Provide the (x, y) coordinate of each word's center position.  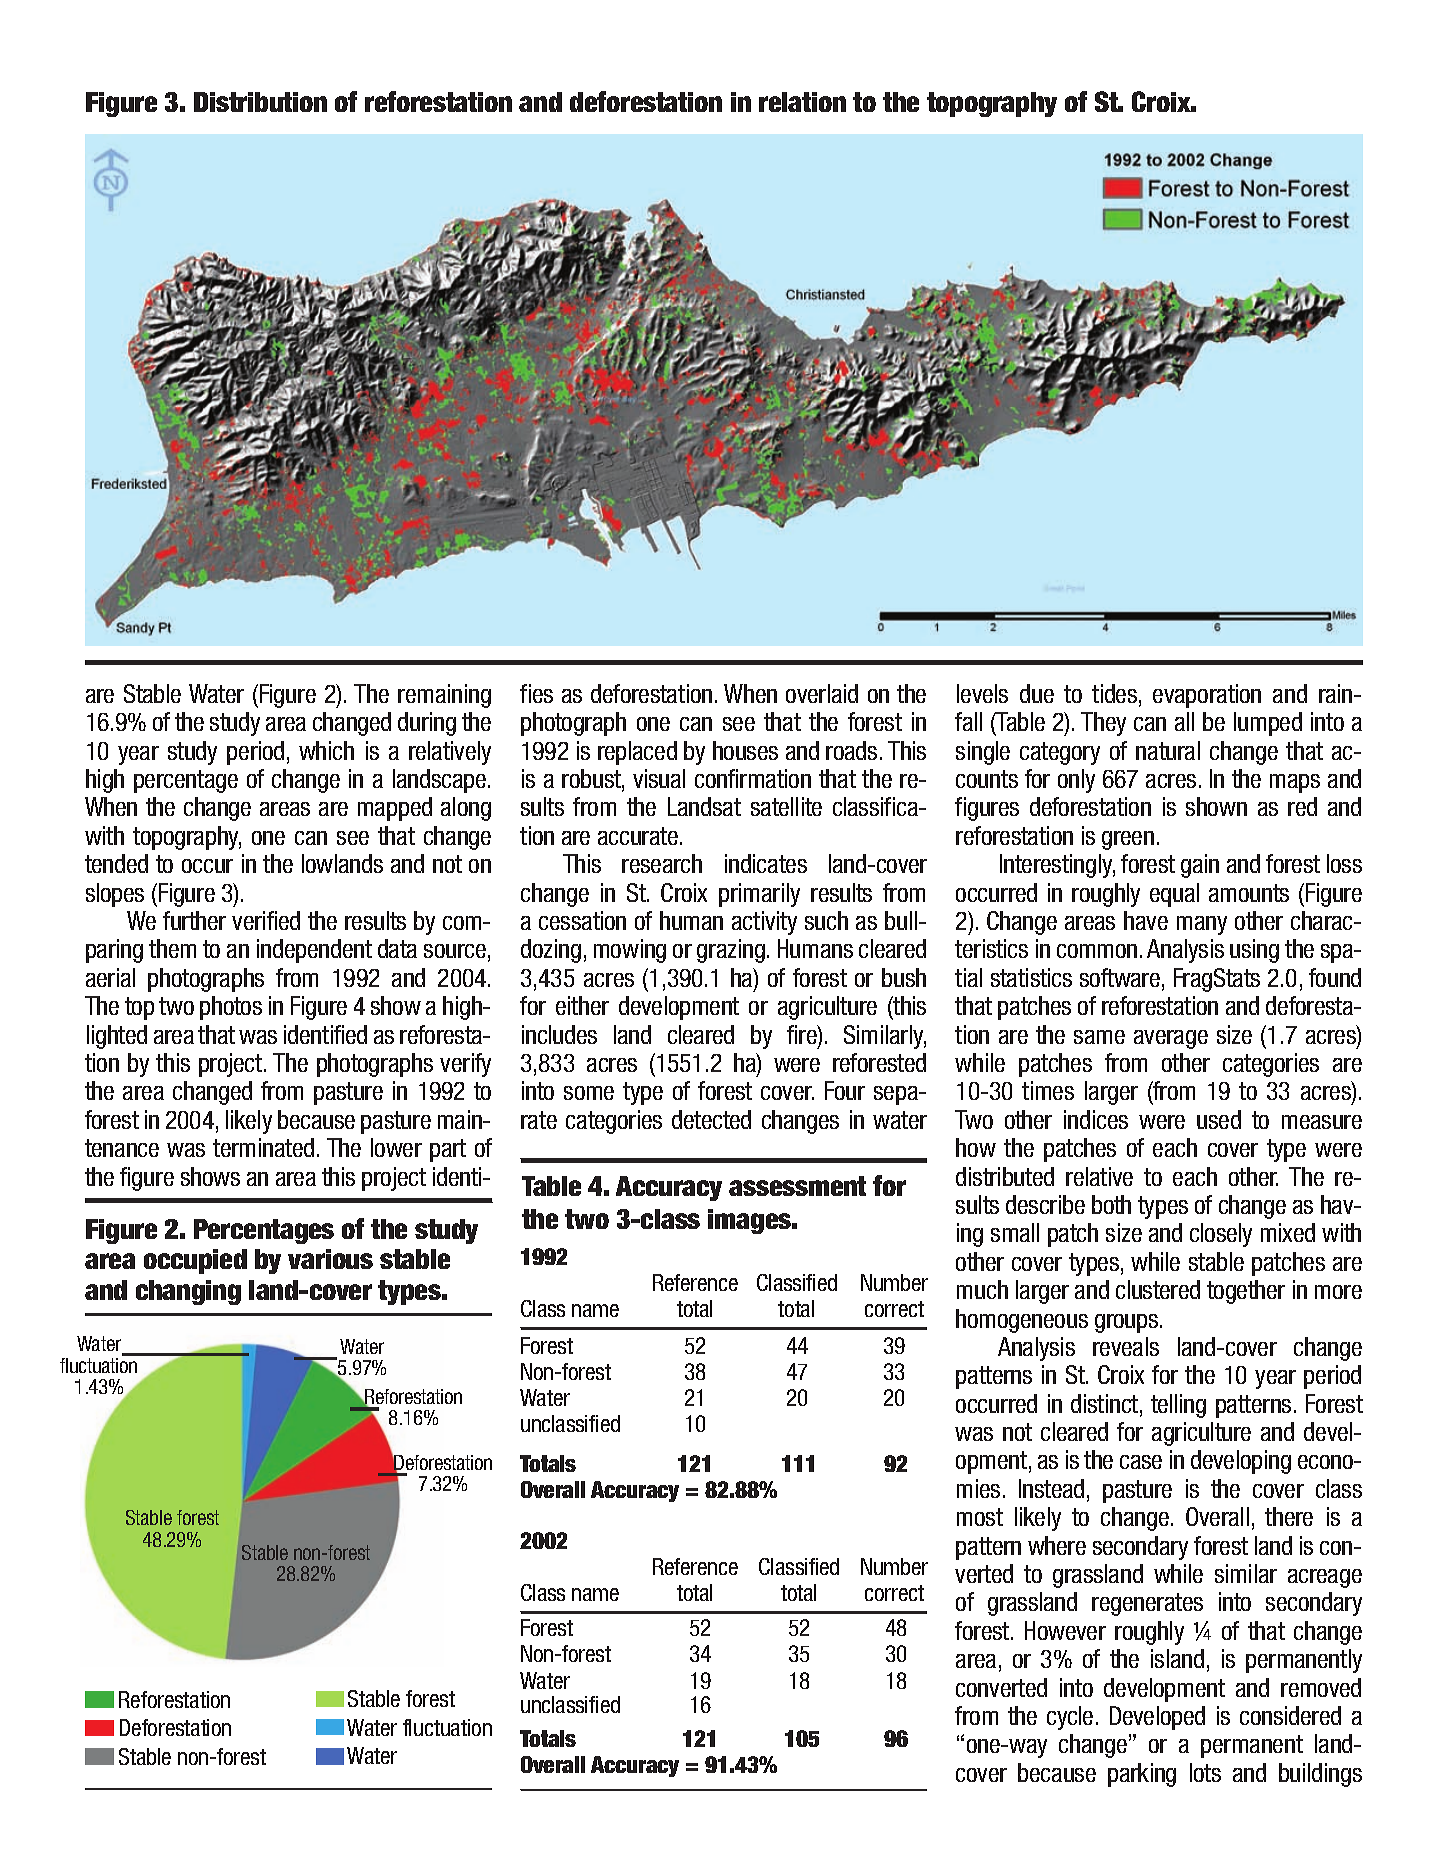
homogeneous (1022, 1321)
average (1171, 1039)
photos (231, 1008)
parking (1142, 1775)
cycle (1070, 1718)
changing (188, 1292)
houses (745, 750)
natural (1168, 750)
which (326, 750)
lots (1205, 1772)
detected (711, 1119)
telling (1178, 1406)
